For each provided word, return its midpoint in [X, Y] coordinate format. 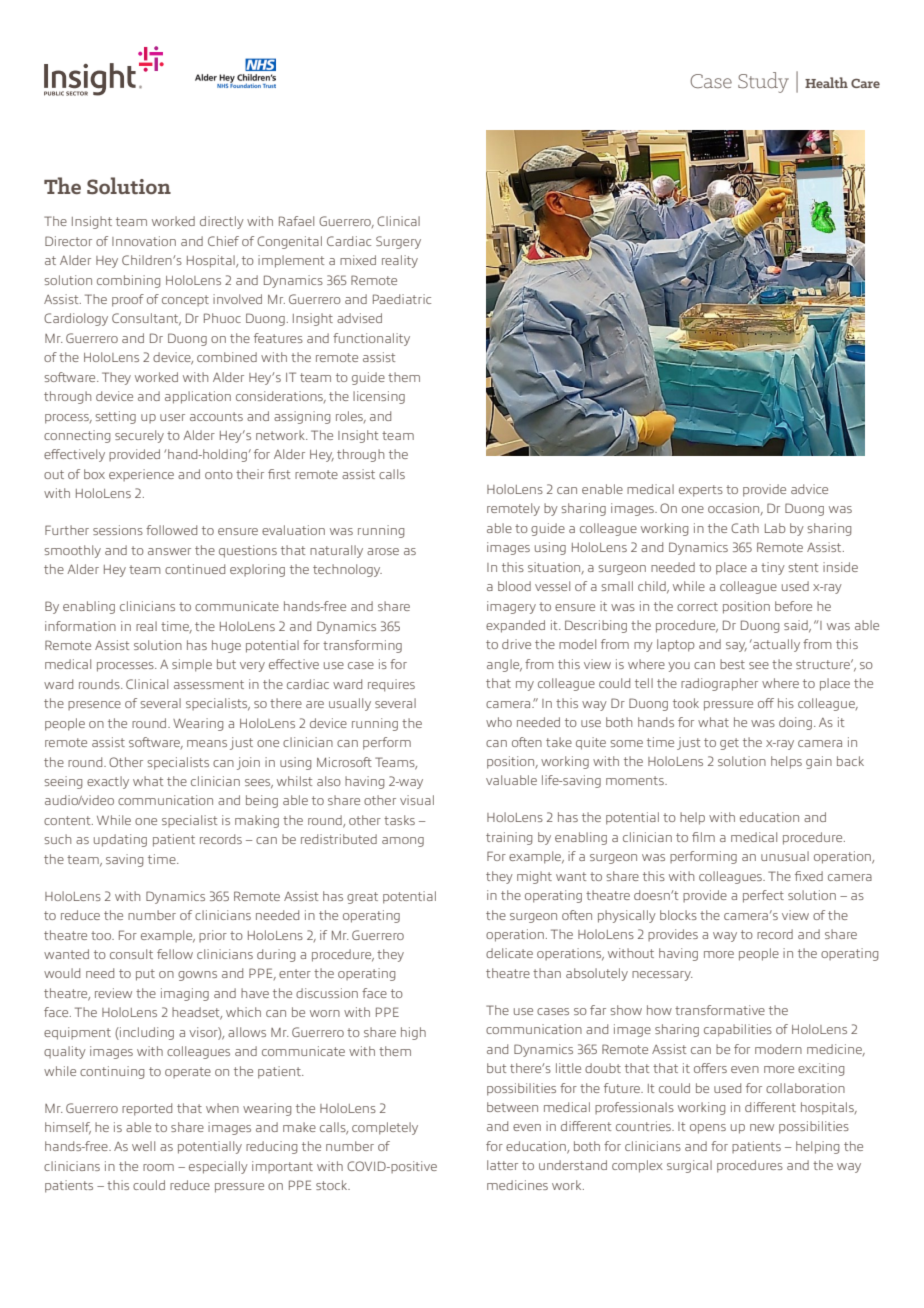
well [143, 1146]
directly [222, 222]
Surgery [398, 242]
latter [502, 1165]
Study [763, 82]
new [762, 1127]
